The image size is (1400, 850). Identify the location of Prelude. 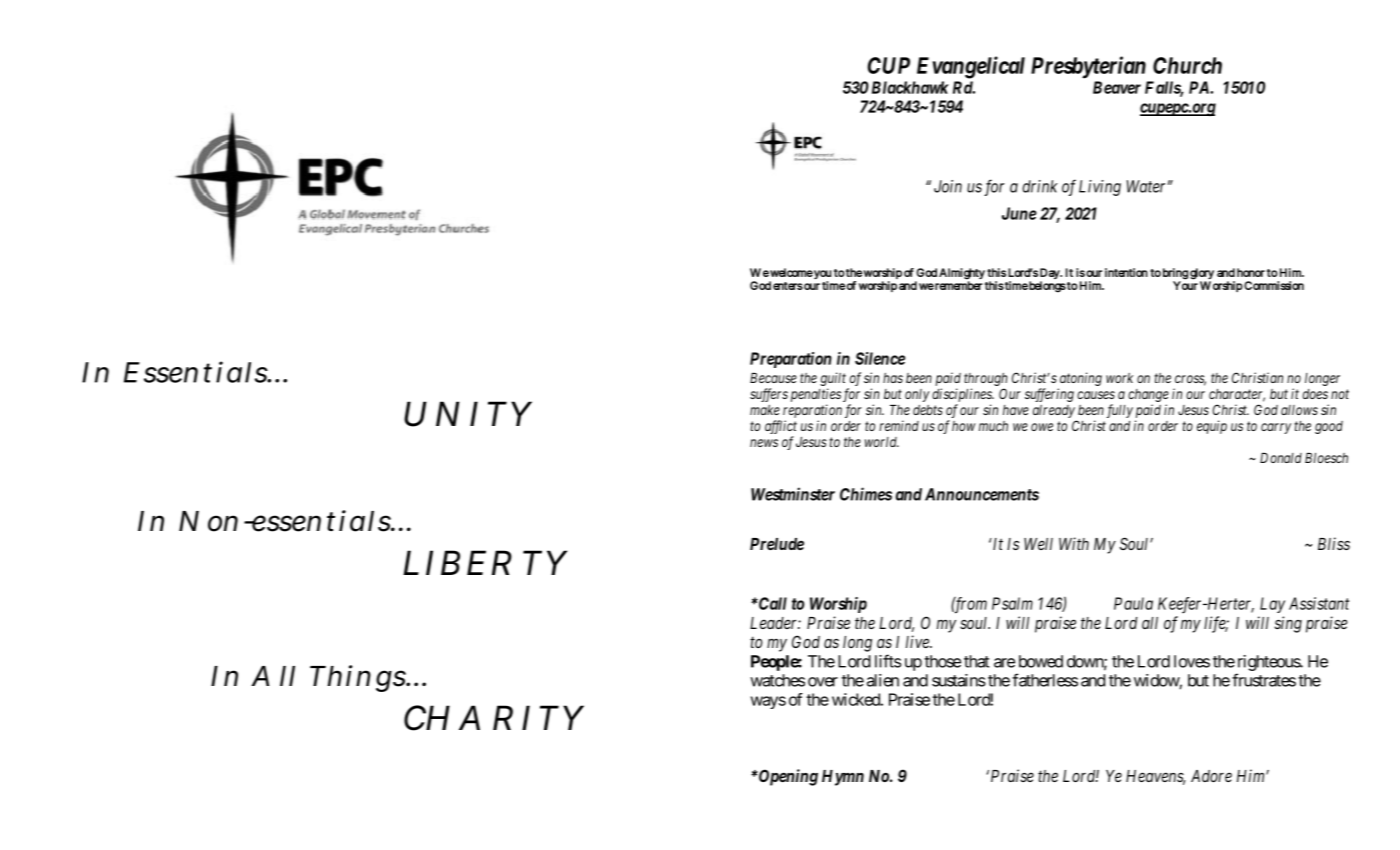
(777, 544).
